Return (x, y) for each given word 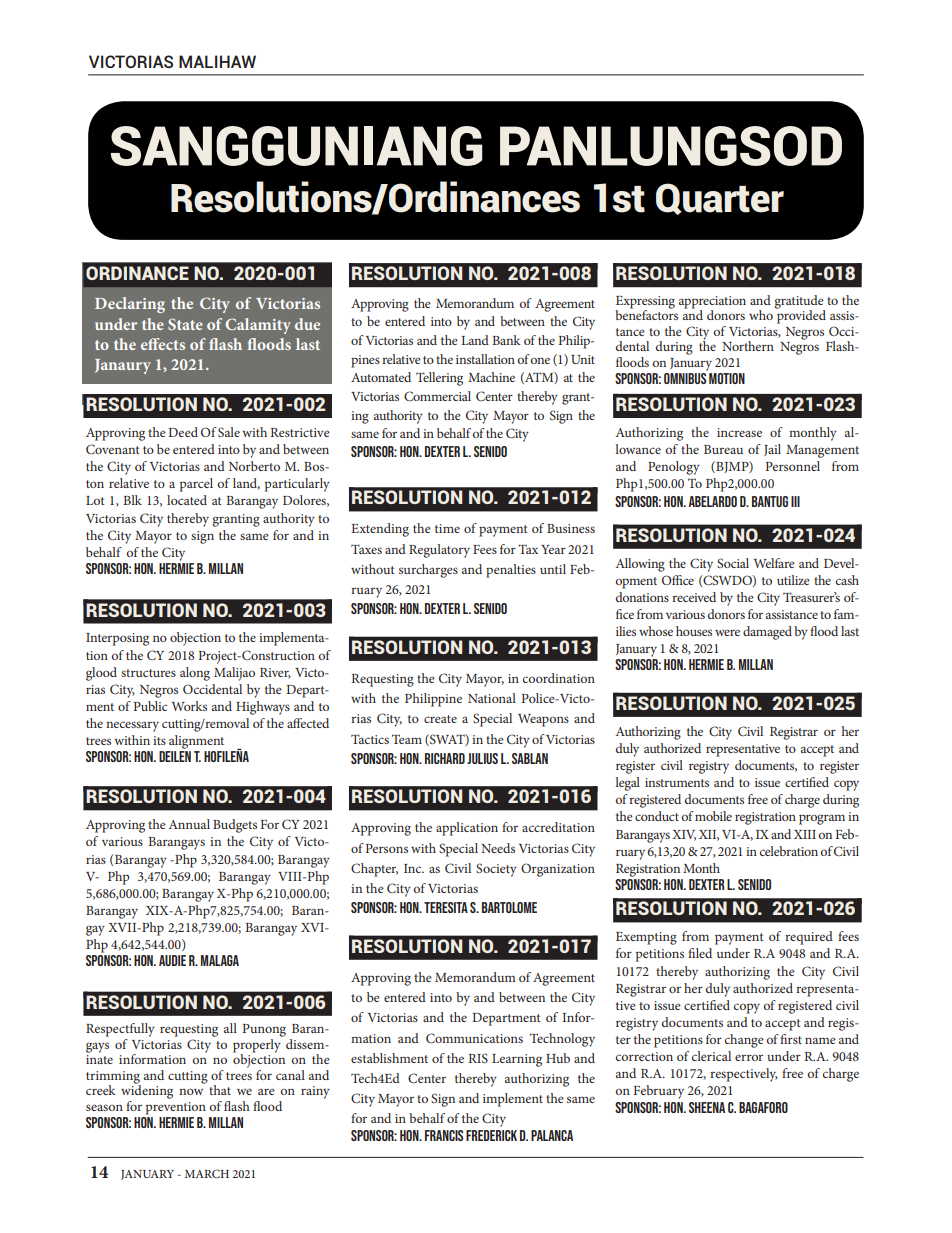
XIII (805, 834)
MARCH (207, 1173)
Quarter (720, 199)
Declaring (130, 305)
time (447, 528)
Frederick (491, 1135)
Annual (189, 824)
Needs (498, 848)
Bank (506, 340)
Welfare (774, 563)
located (187, 500)
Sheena (707, 1107)
